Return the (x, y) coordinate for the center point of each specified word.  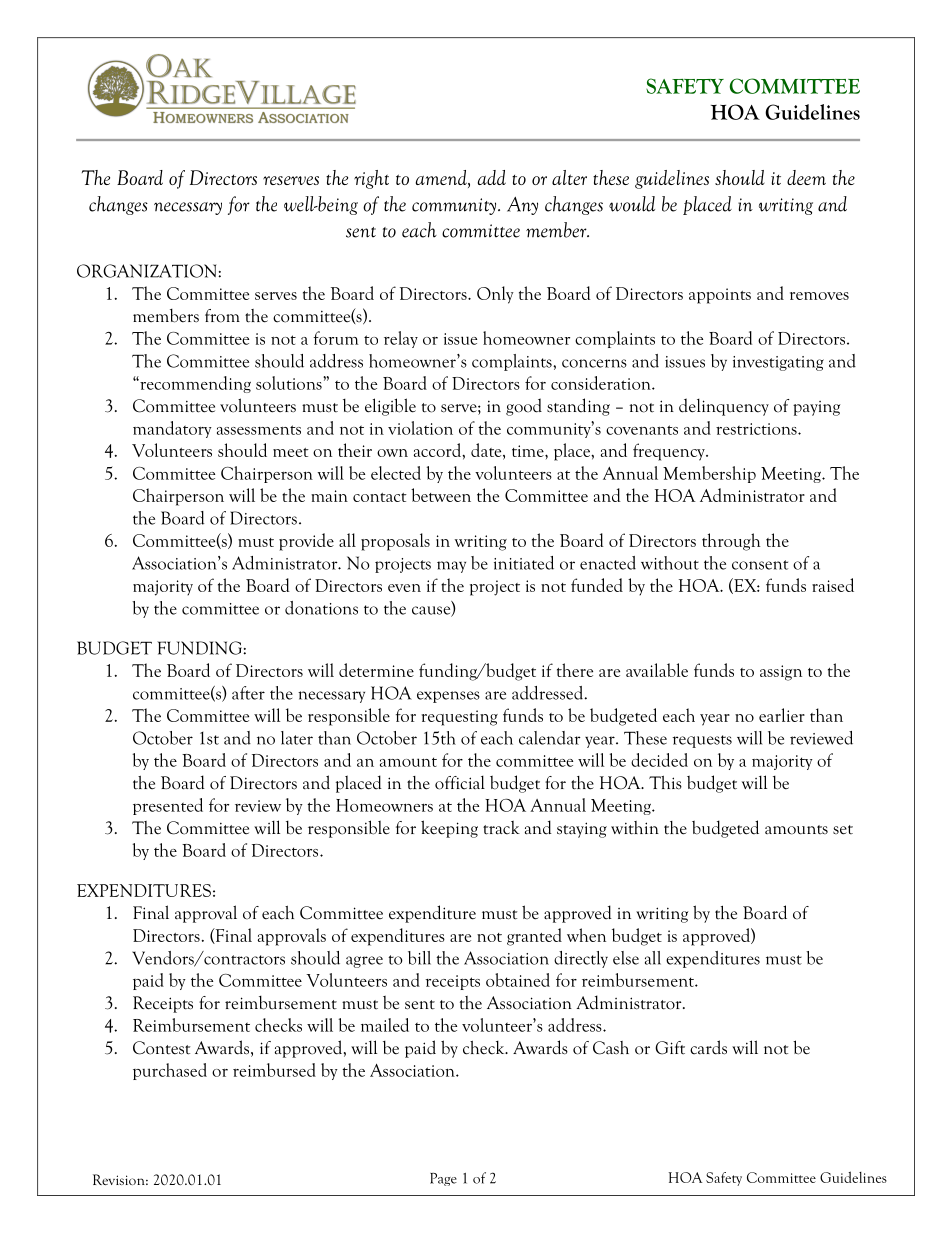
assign (781, 673)
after (248, 693)
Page (443, 1179)
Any (522, 206)
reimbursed (274, 1070)
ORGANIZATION (148, 271)
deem (806, 177)
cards (708, 1047)
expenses (448, 697)
